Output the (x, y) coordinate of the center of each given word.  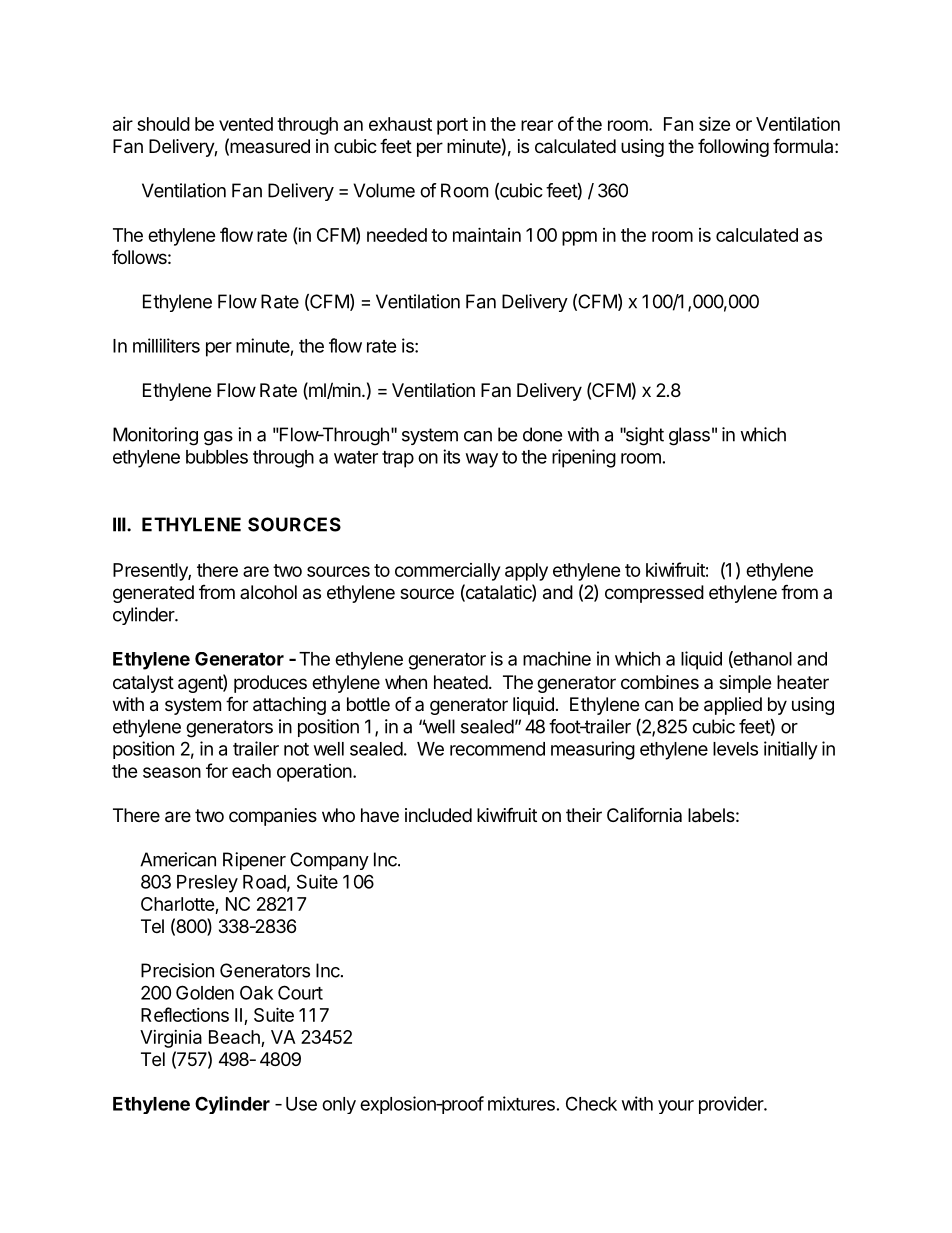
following (733, 147)
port (452, 126)
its (451, 456)
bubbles (217, 457)
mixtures (521, 1103)
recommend (497, 749)
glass (689, 436)
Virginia (171, 1039)
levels (735, 749)
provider (732, 1105)
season (172, 772)
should (163, 124)
